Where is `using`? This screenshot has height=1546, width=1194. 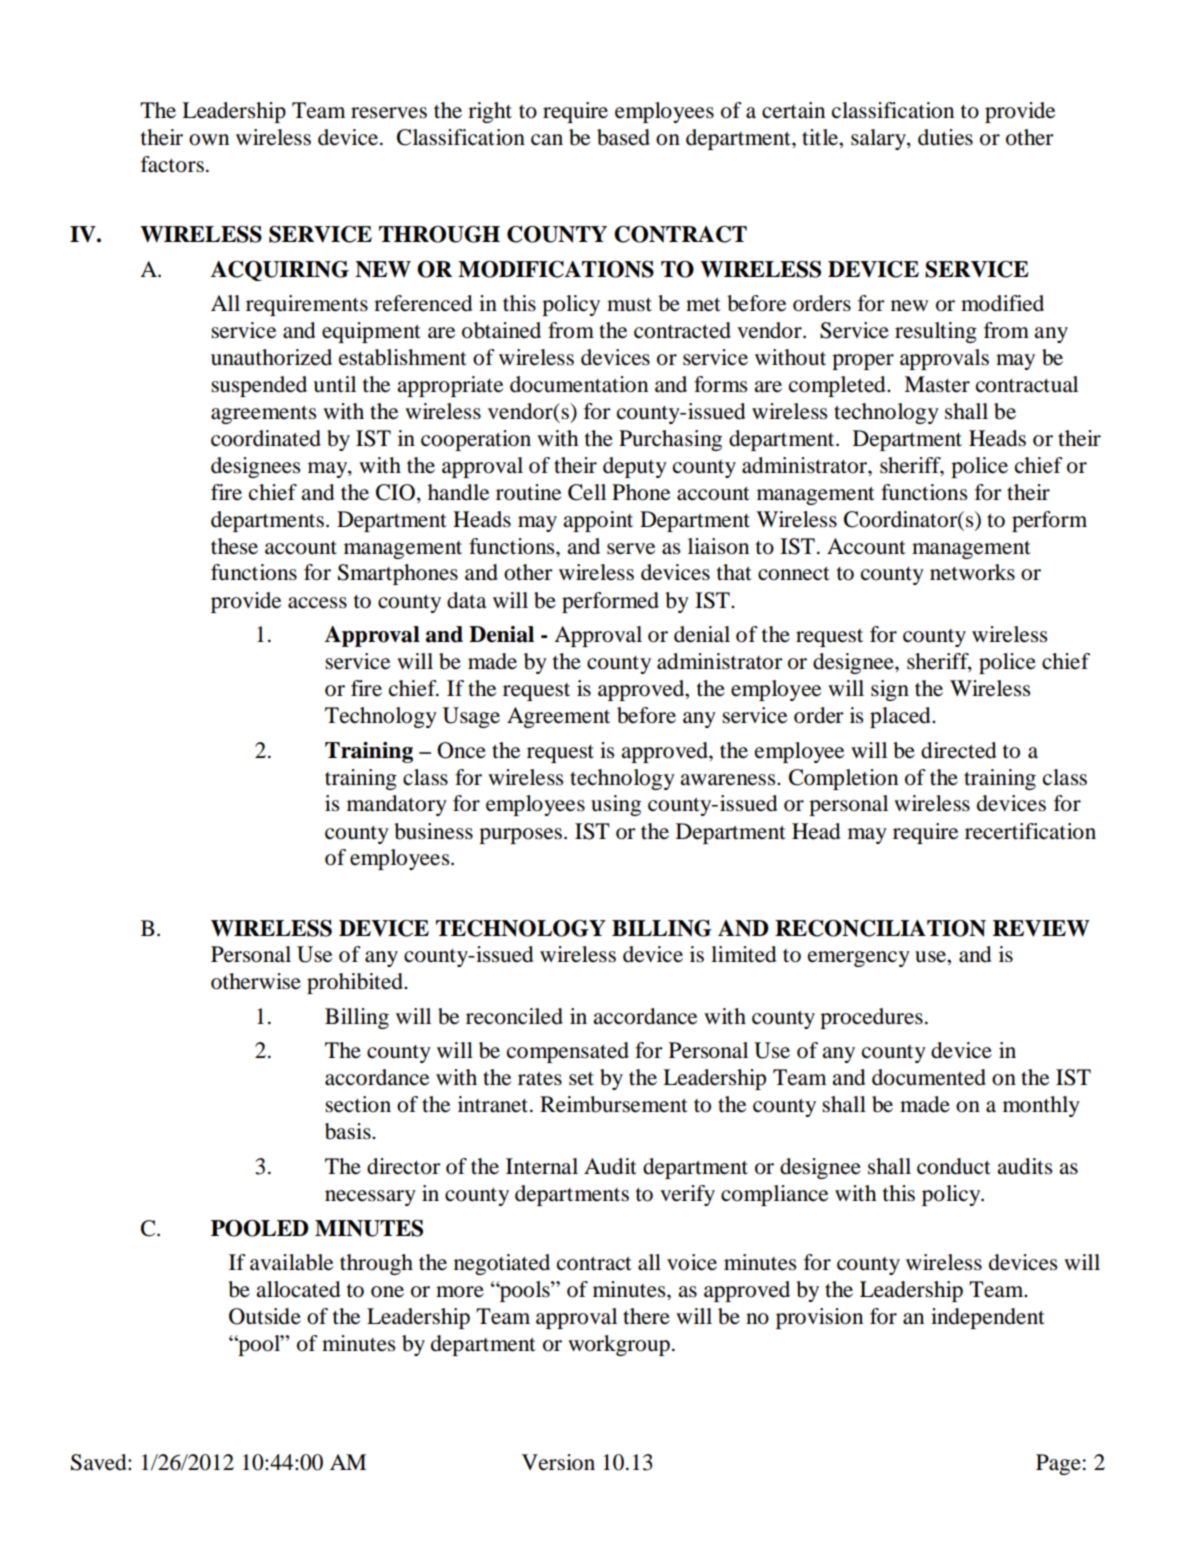 using is located at coordinates (616, 805).
